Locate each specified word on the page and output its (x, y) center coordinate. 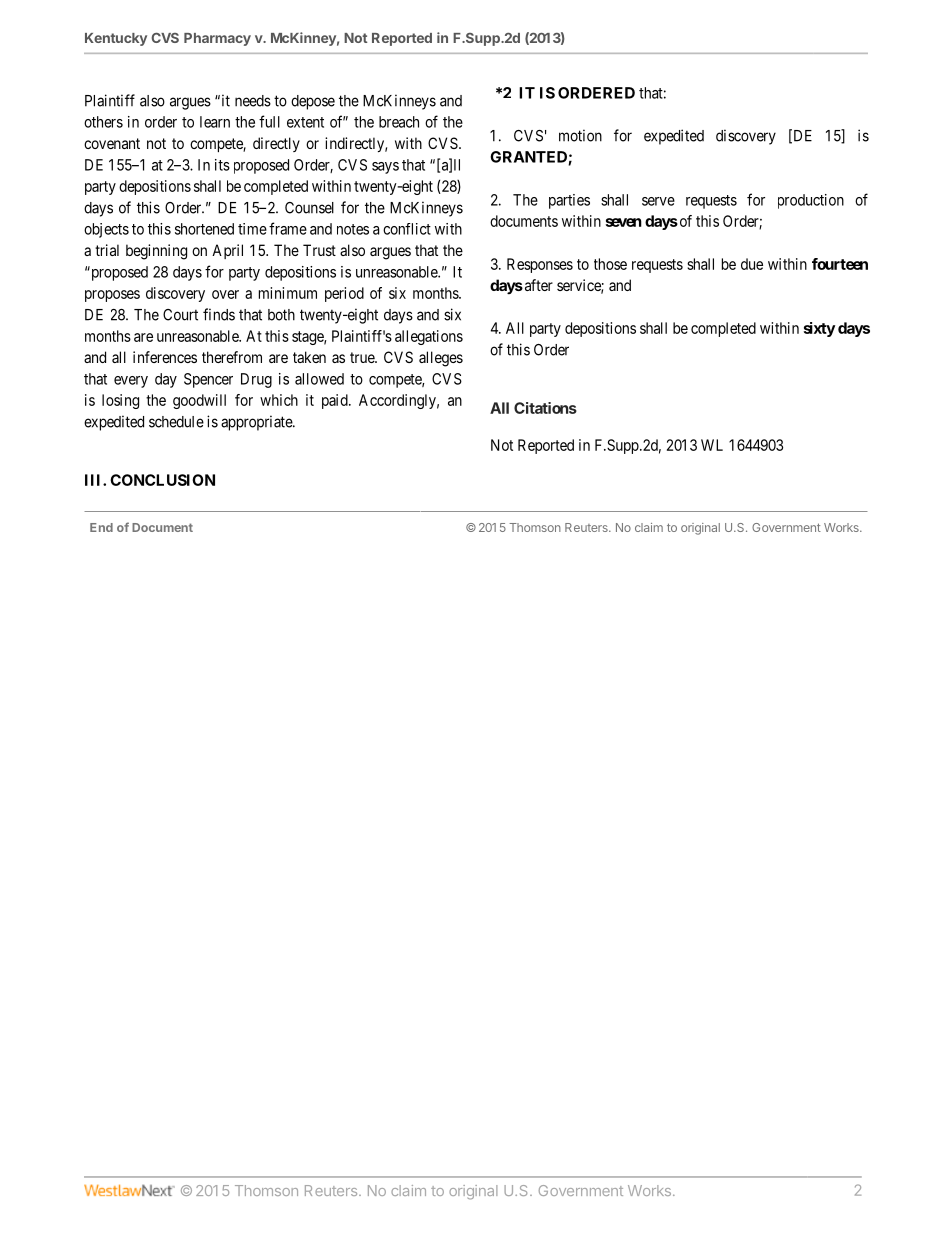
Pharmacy (217, 39)
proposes (112, 296)
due (752, 264)
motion (580, 135)
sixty (819, 329)
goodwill (199, 401)
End (101, 527)
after (537, 285)
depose (313, 102)
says (385, 168)
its (222, 165)
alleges (441, 359)
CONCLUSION (162, 480)
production (811, 201)
